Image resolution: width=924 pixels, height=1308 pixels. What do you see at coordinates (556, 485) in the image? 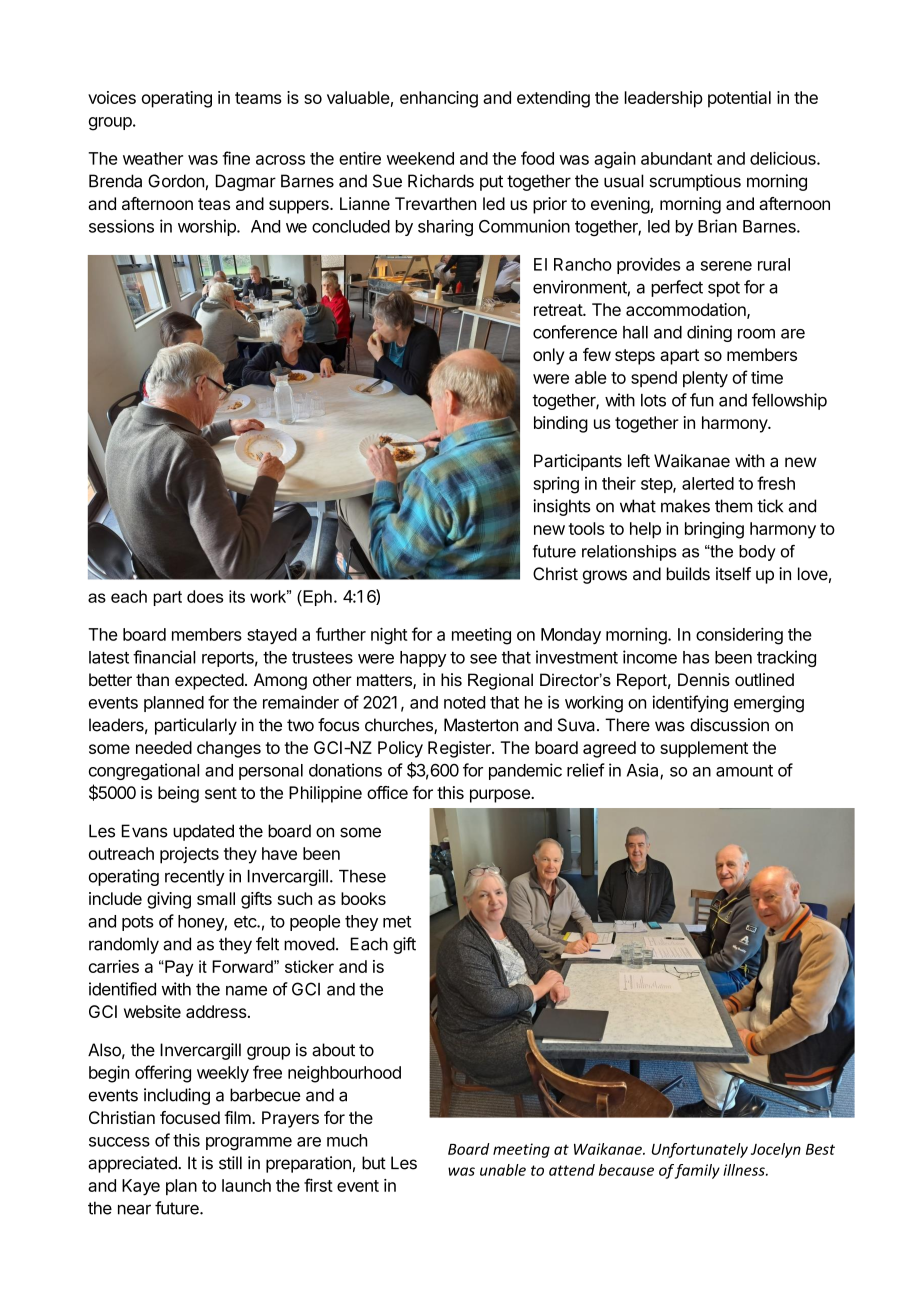
I see `spring` at bounding box center [556, 485].
